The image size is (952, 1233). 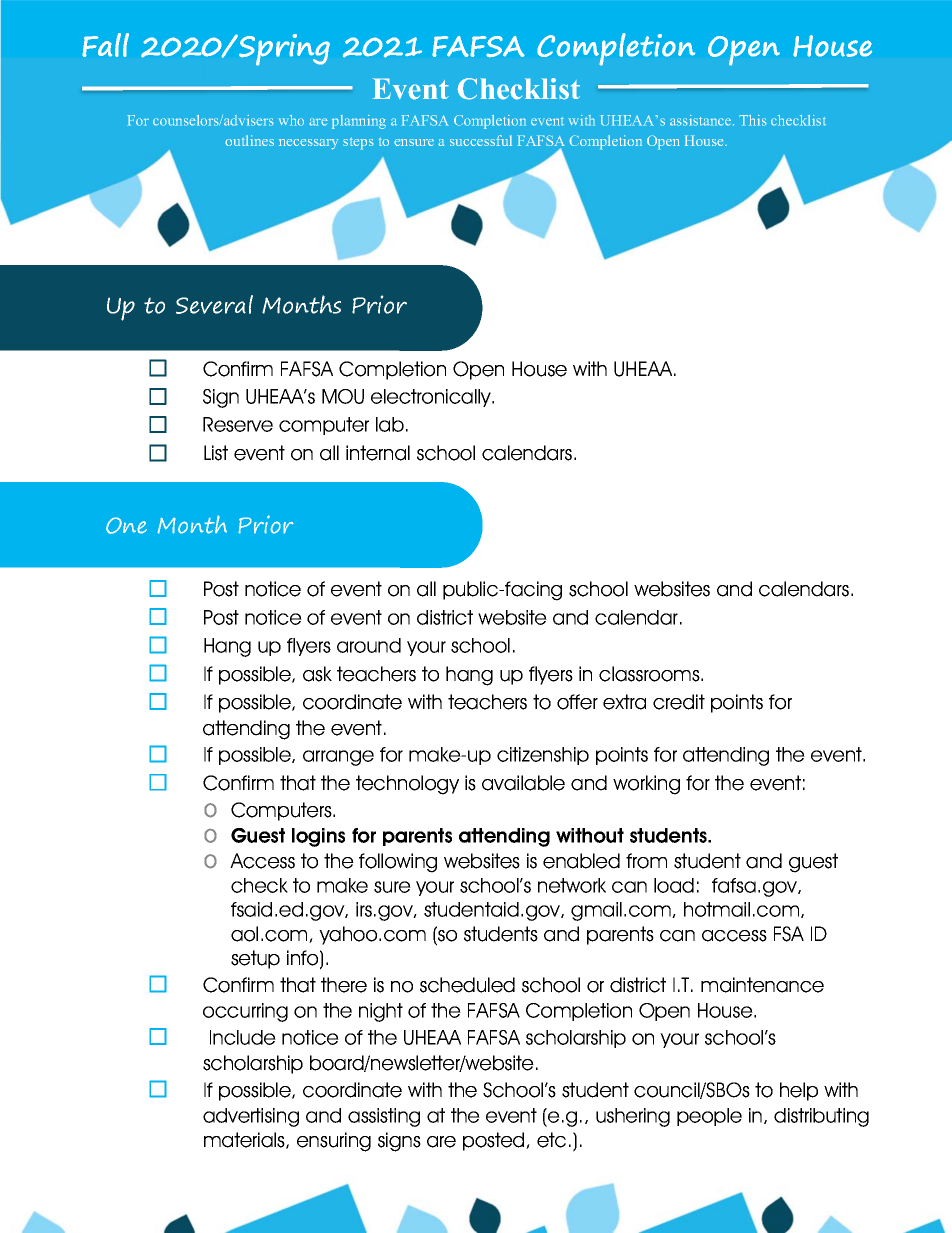 What do you see at coordinates (481, 140) in the page?
I see `successful` at bounding box center [481, 140].
